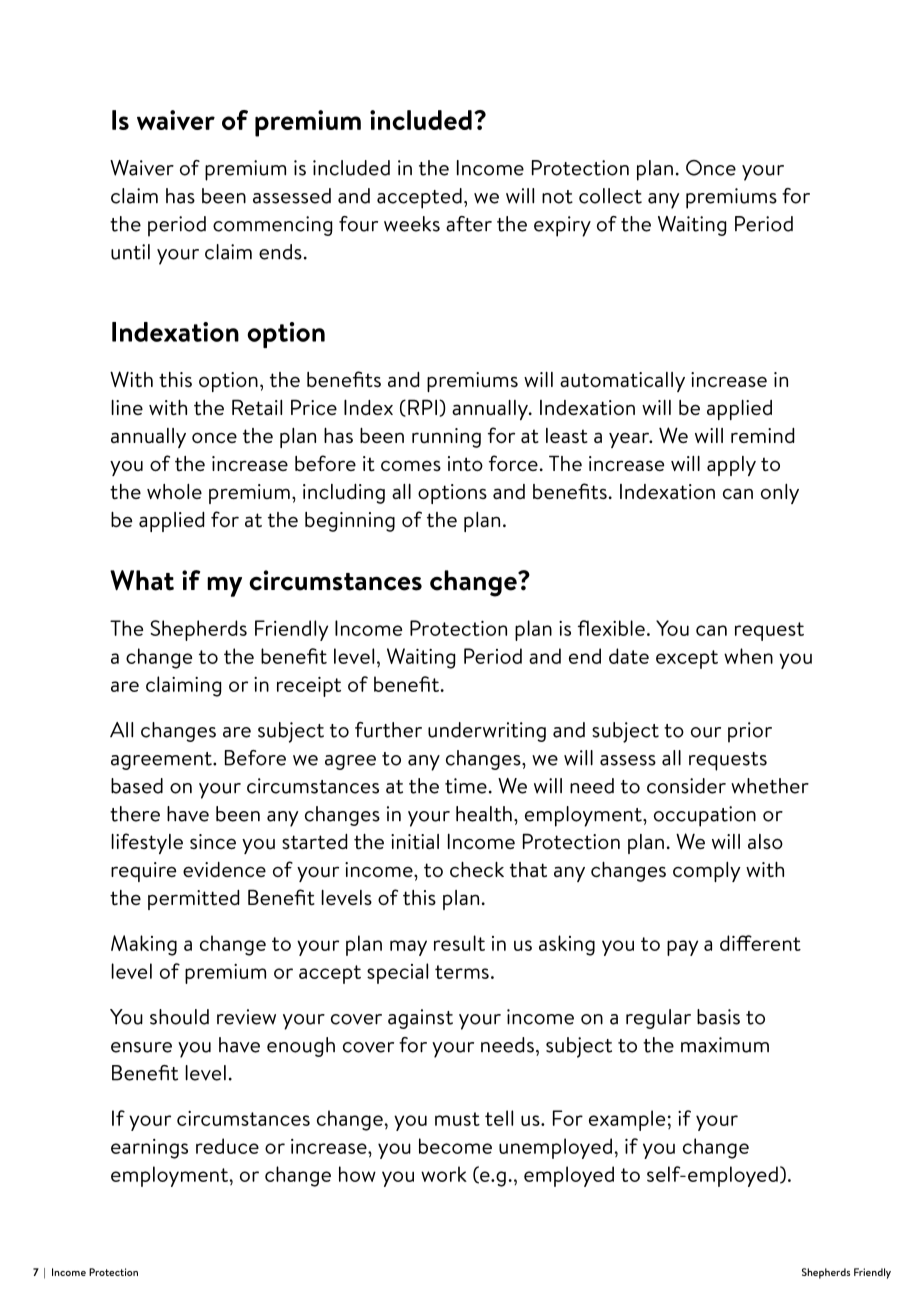 This screenshot has width=924, height=1308. Describe the element at coordinates (687, 659) in the screenshot. I see `except` at that location.
